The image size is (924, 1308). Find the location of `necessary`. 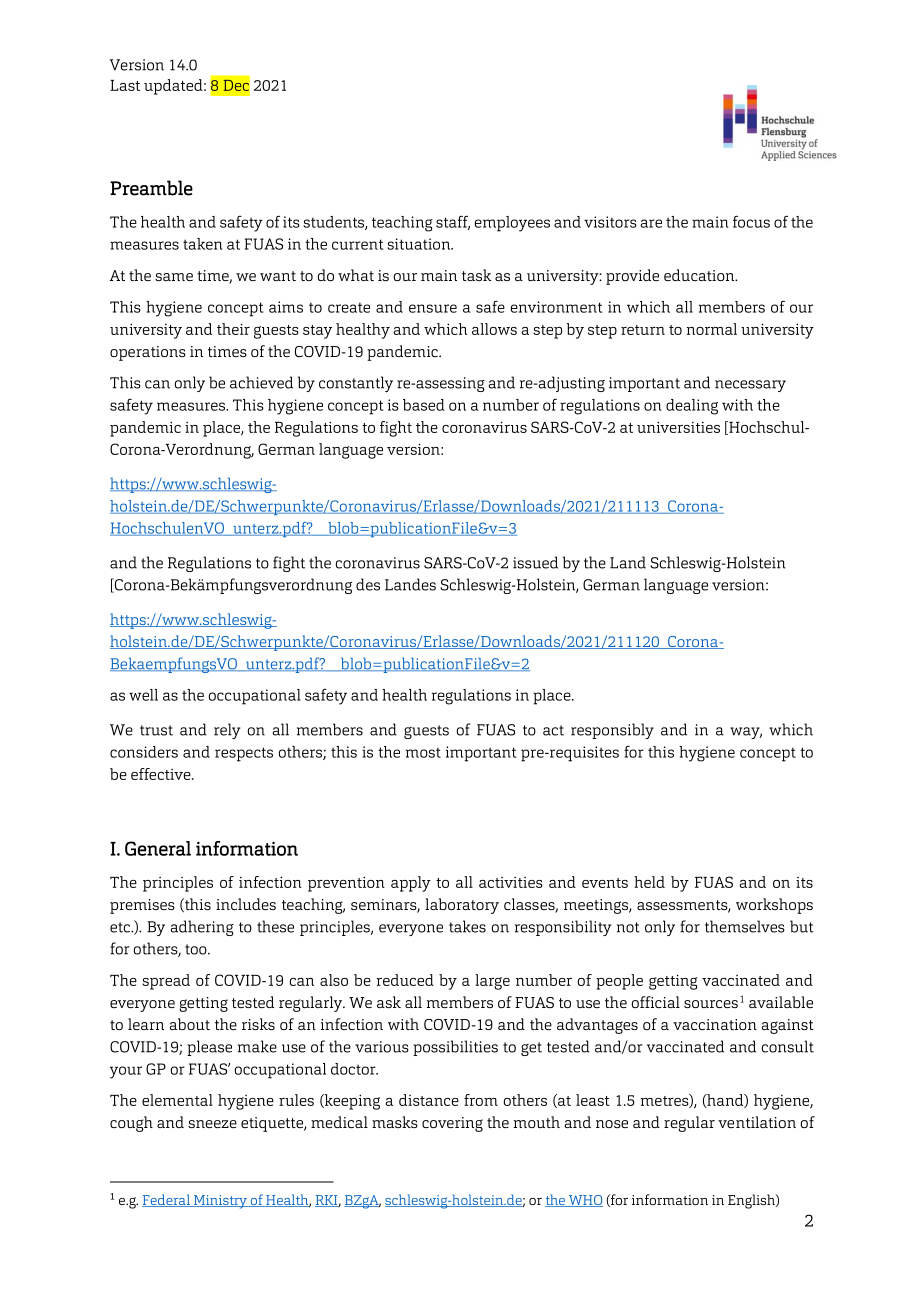

necessary is located at coordinates (750, 386).
